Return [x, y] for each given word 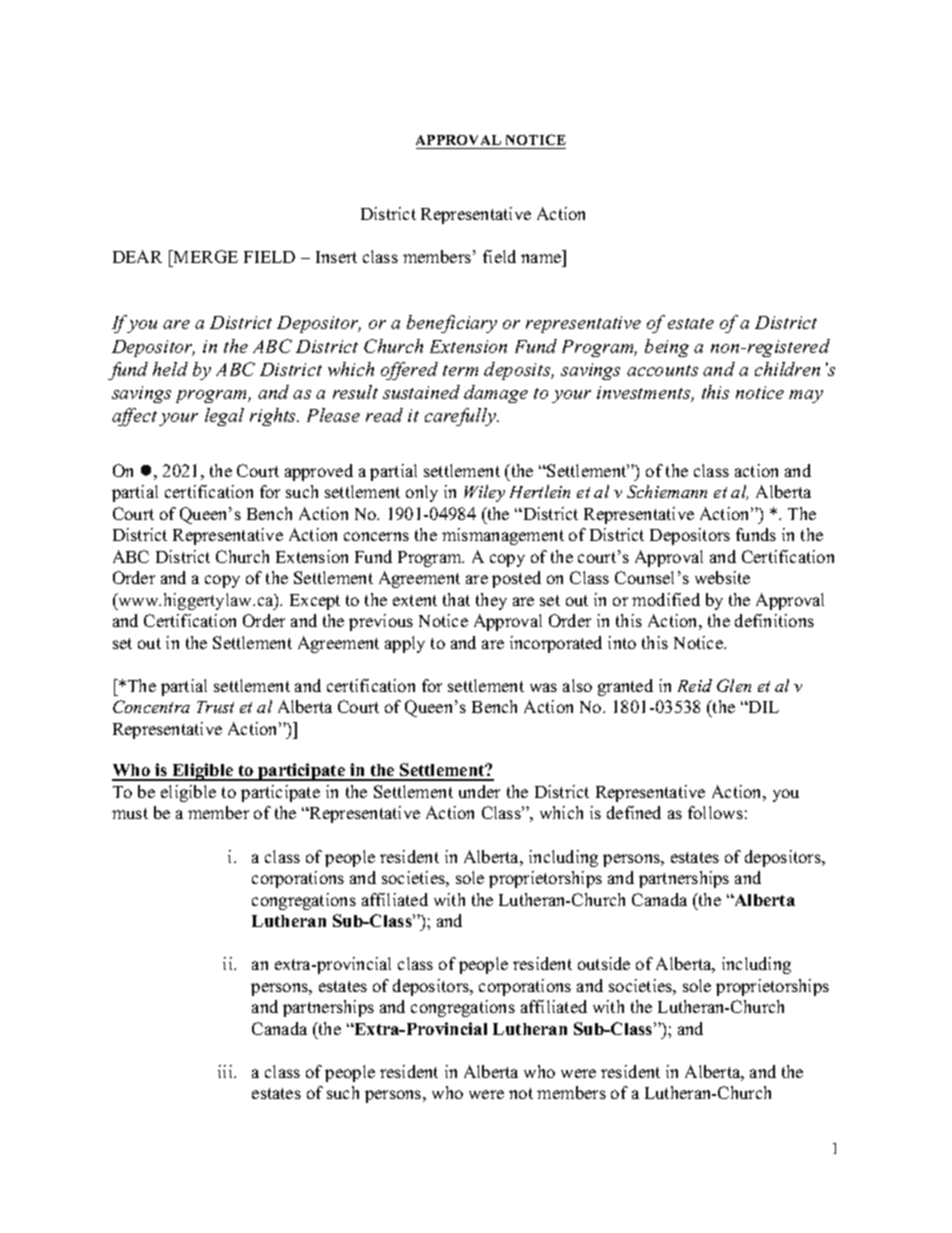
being [667, 348]
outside [604, 963]
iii [226, 1071]
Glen [734, 685]
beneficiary [452, 324]
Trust [215, 707]
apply [405, 644]
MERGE [204, 256]
